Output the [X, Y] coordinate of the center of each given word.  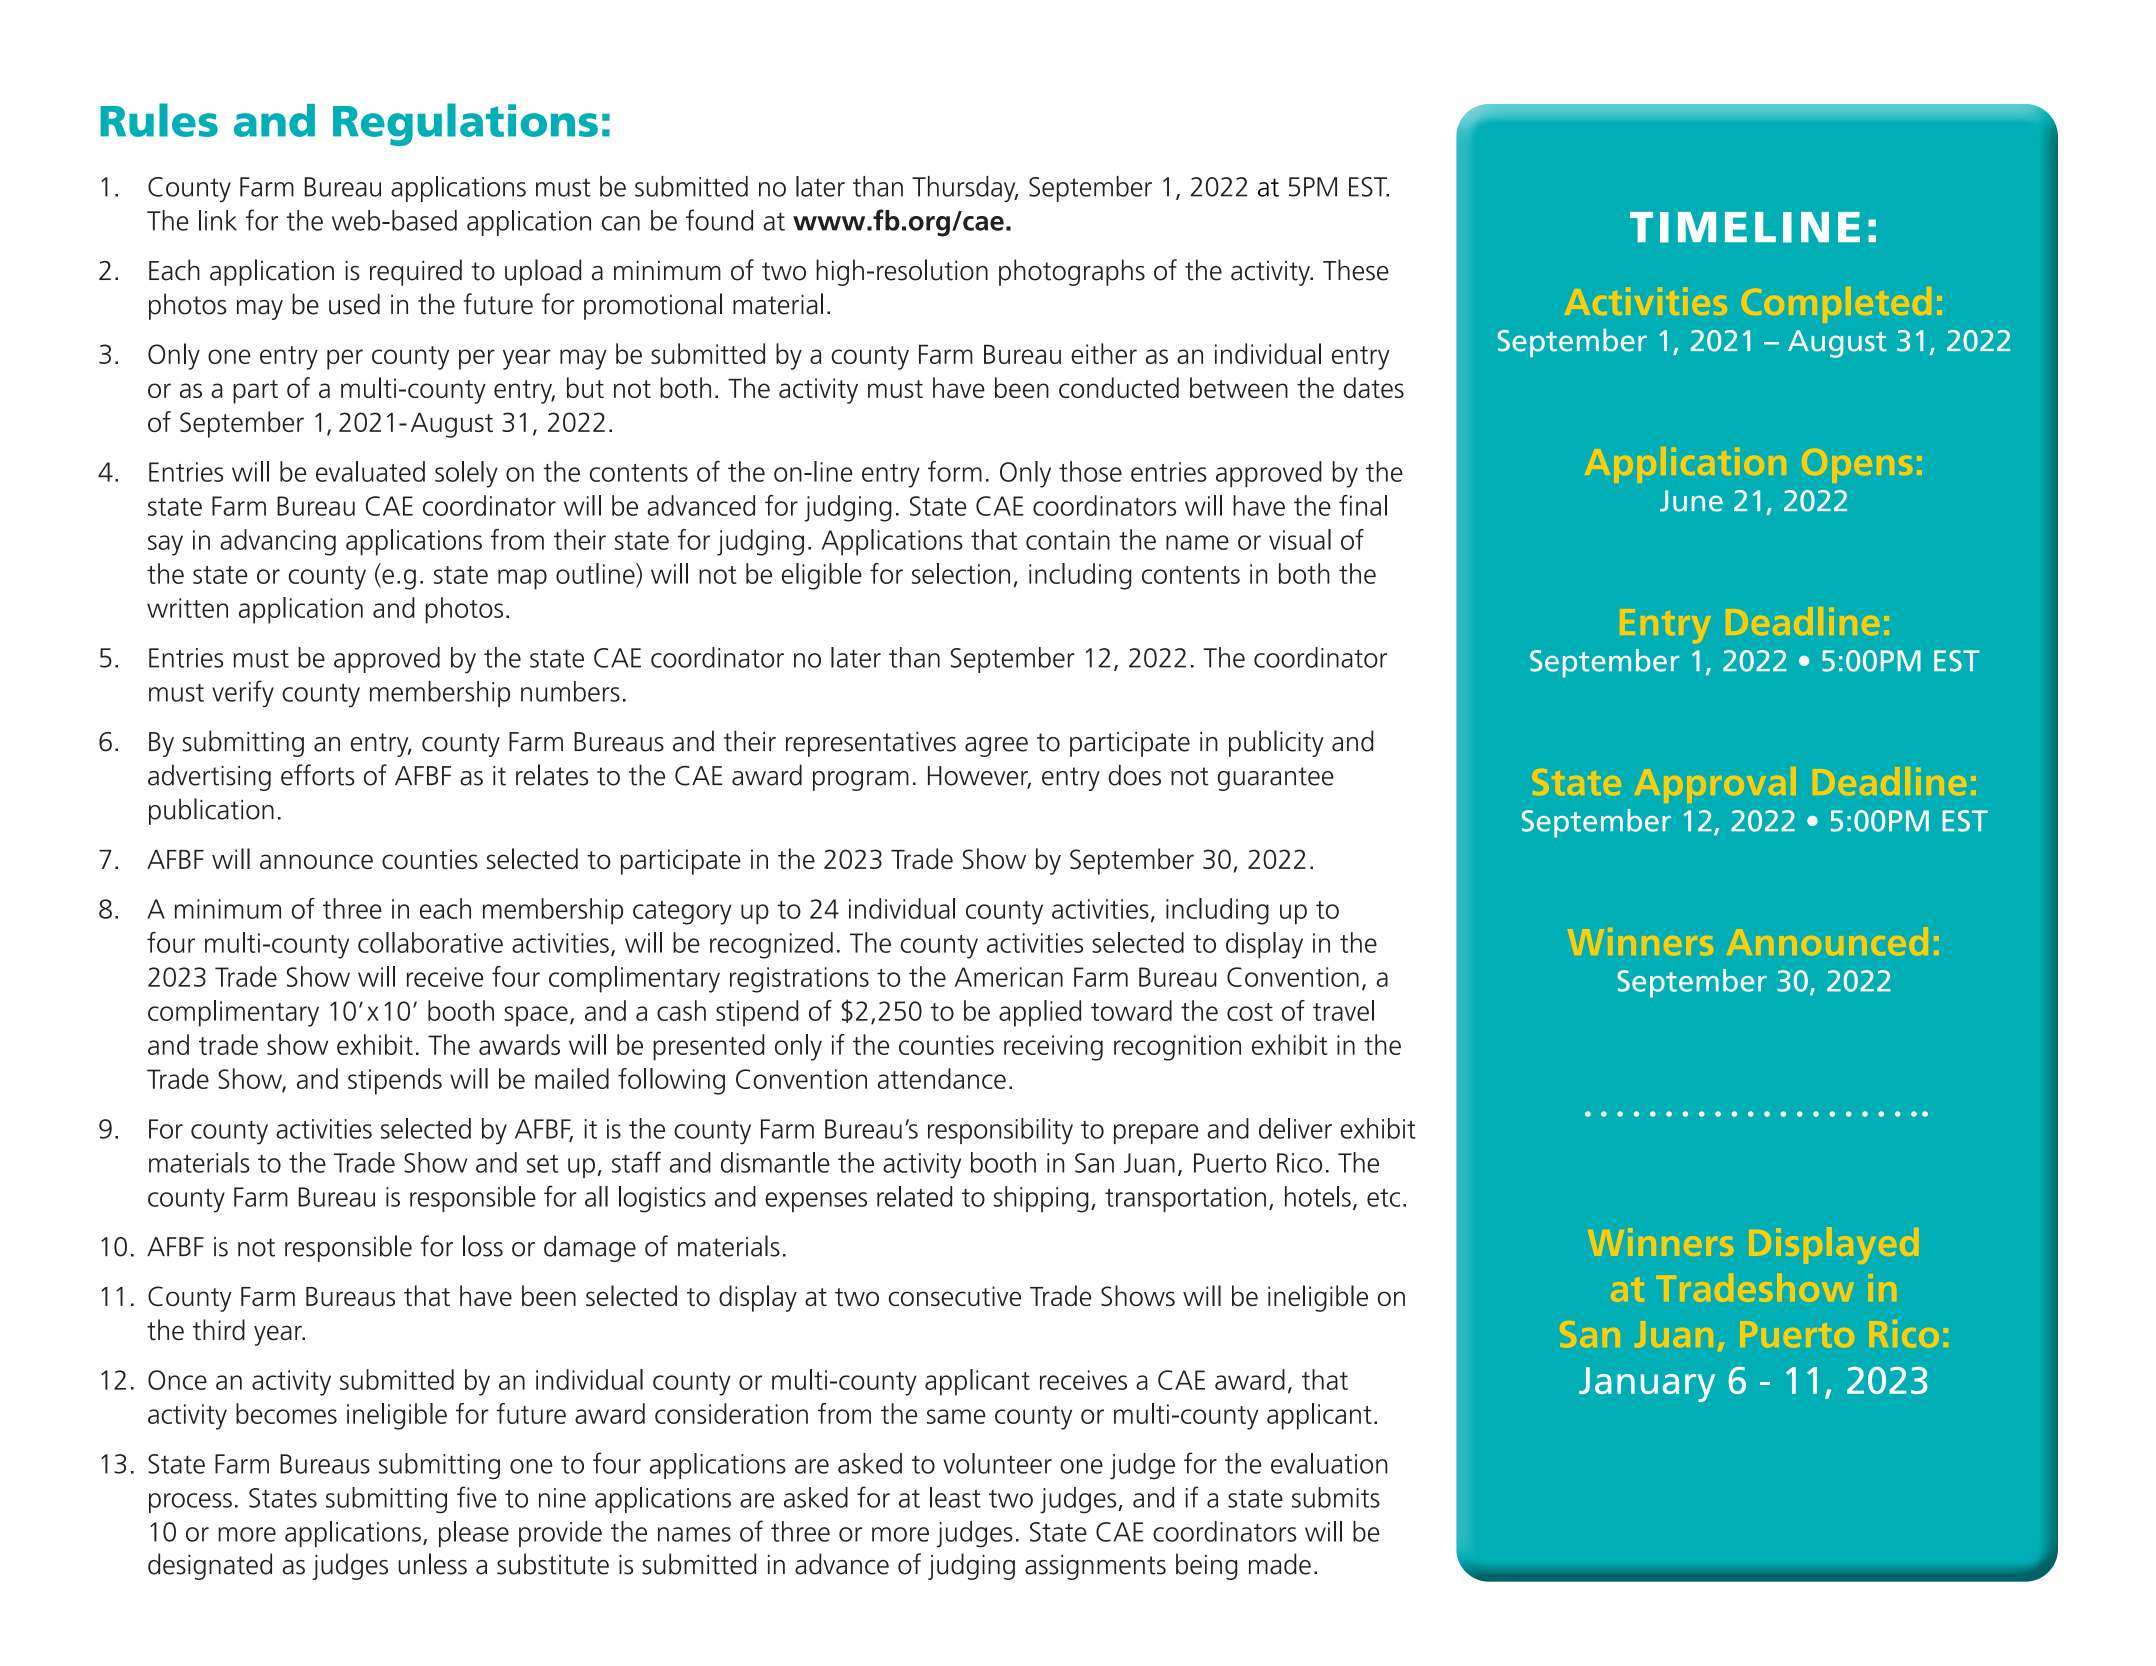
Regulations [465, 124]
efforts [318, 775]
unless [432, 1564]
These [1356, 270]
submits [1336, 1497]
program [861, 781]
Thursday [965, 189]
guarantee [1276, 779]
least [955, 1497]
